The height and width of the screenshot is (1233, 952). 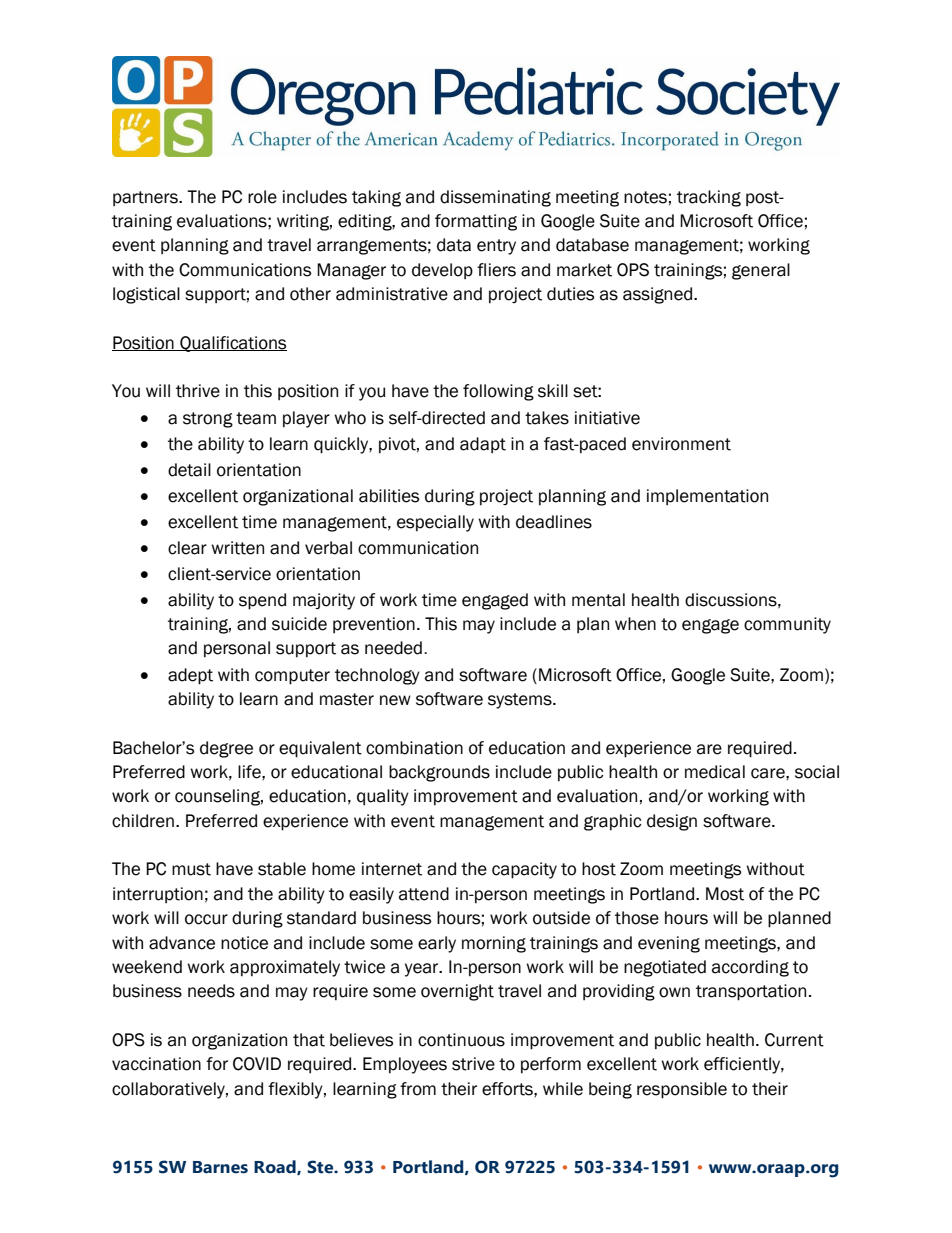 I want to click on especially, so click(x=435, y=523).
